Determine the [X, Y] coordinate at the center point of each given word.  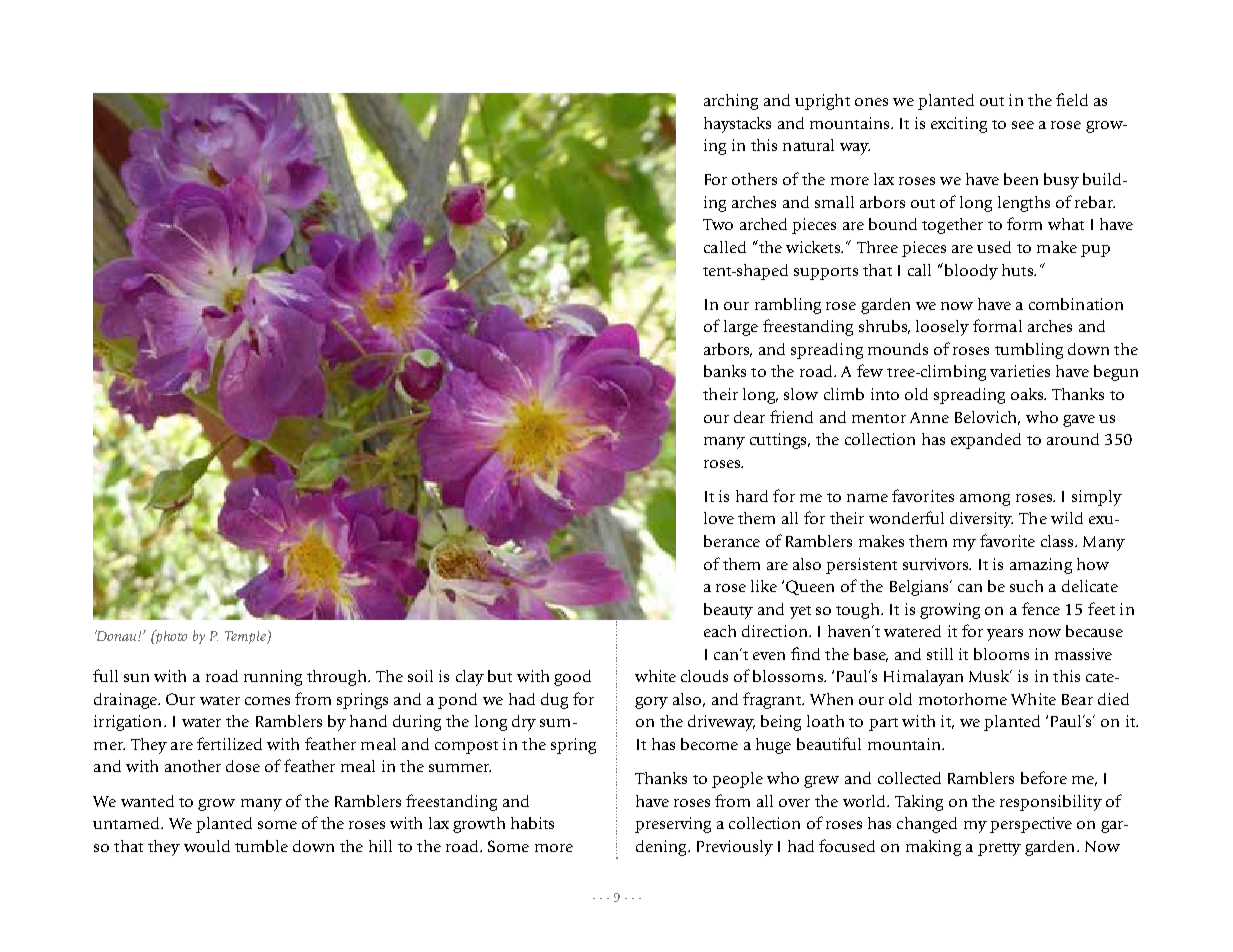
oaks [1028, 394]
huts [1018, 270]
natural [808, 145]
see [1023, 125]
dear [749, 417]
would [207, 846]
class [1058, 541]
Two [718, 224]
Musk [990, 676]
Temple [246, 637]
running [273, 678]
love [719, 518]
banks [725, 371]
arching [731, 102]
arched [763, 224]
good [572, 678]
